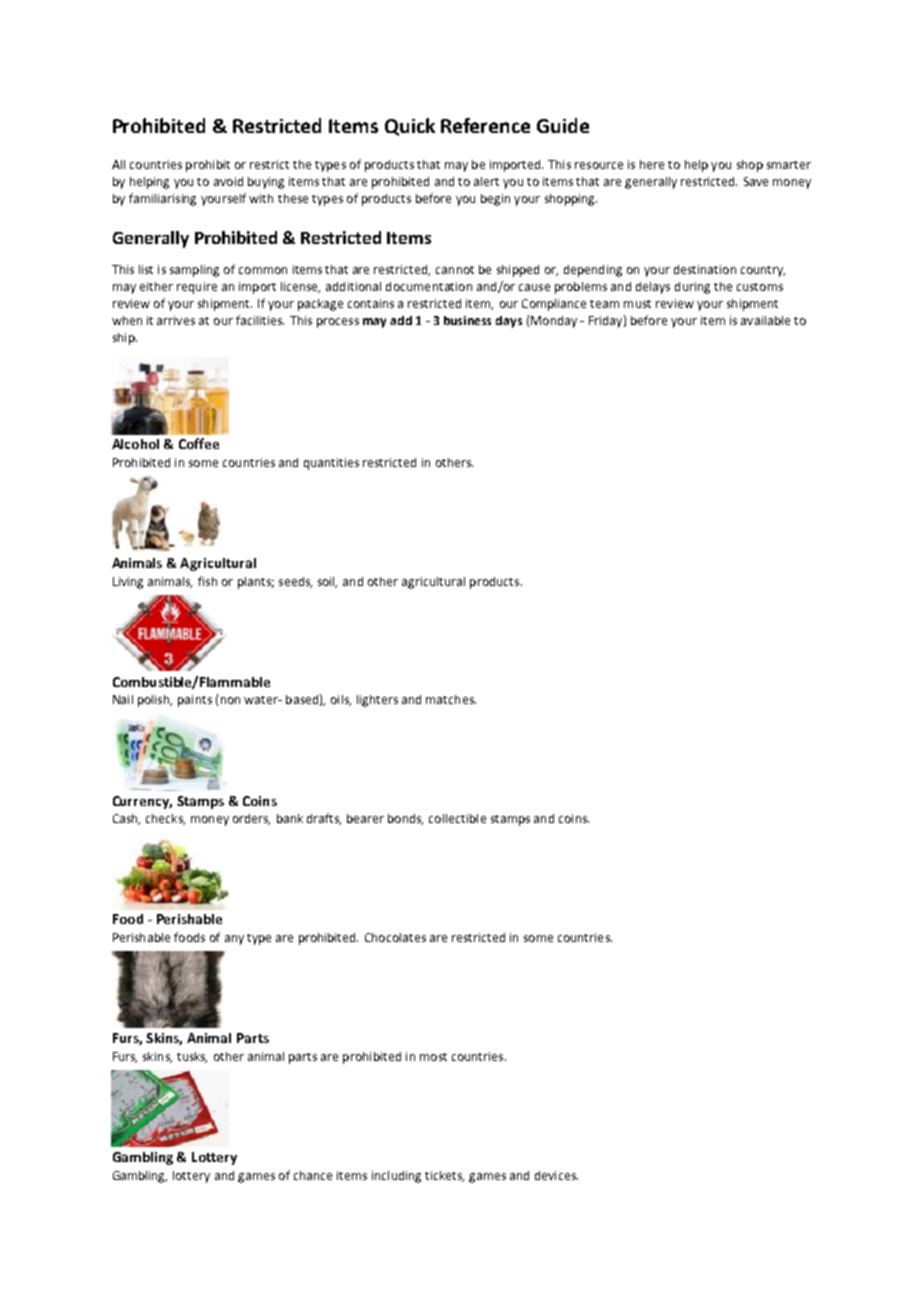  I want to click on quantities, so click(331, 464).
